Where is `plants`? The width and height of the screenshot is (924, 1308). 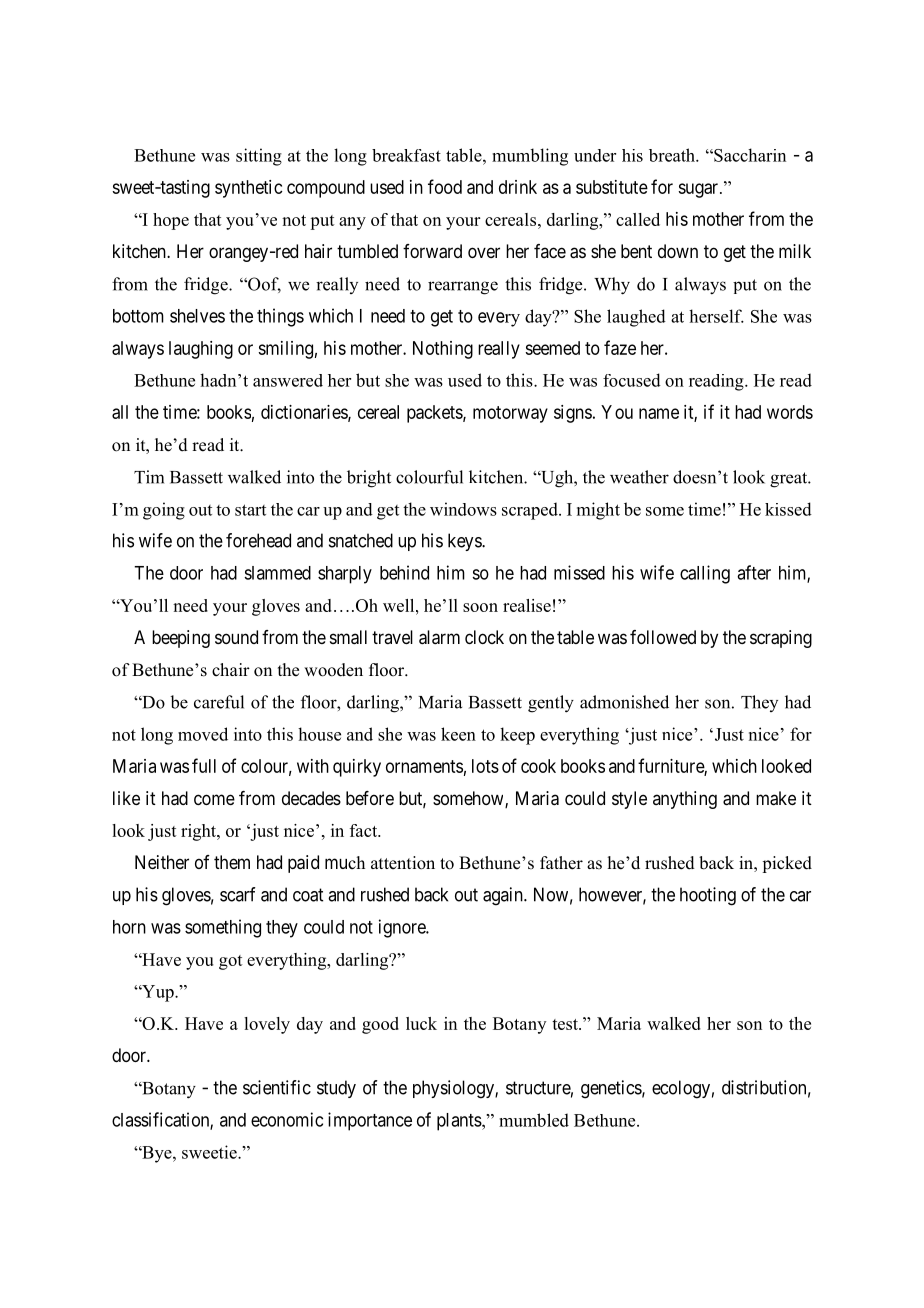
plants is located at coordinates (459, 1122).
